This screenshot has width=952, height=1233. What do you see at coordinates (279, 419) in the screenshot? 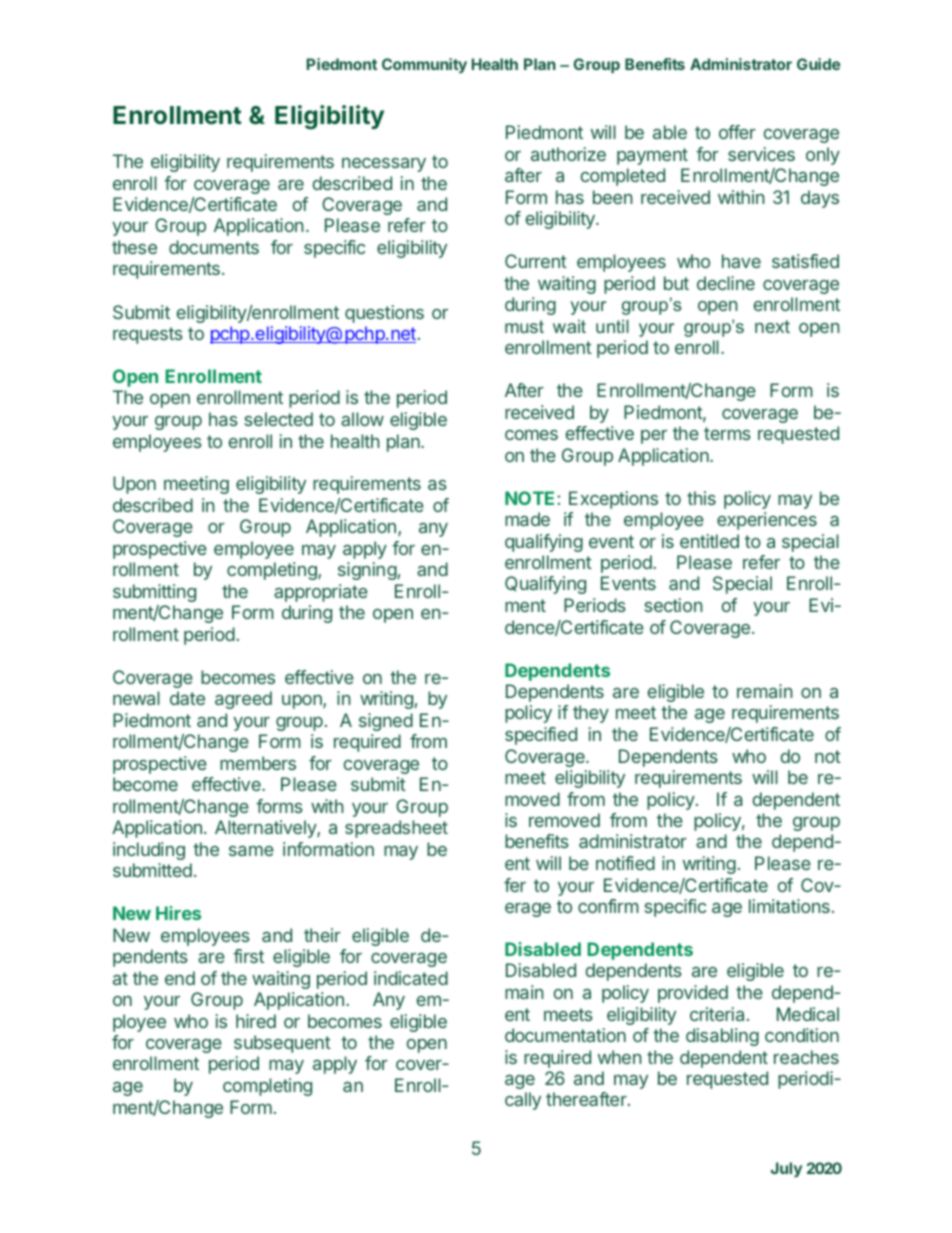
I see `selected` at bounding box center [279, 419].
